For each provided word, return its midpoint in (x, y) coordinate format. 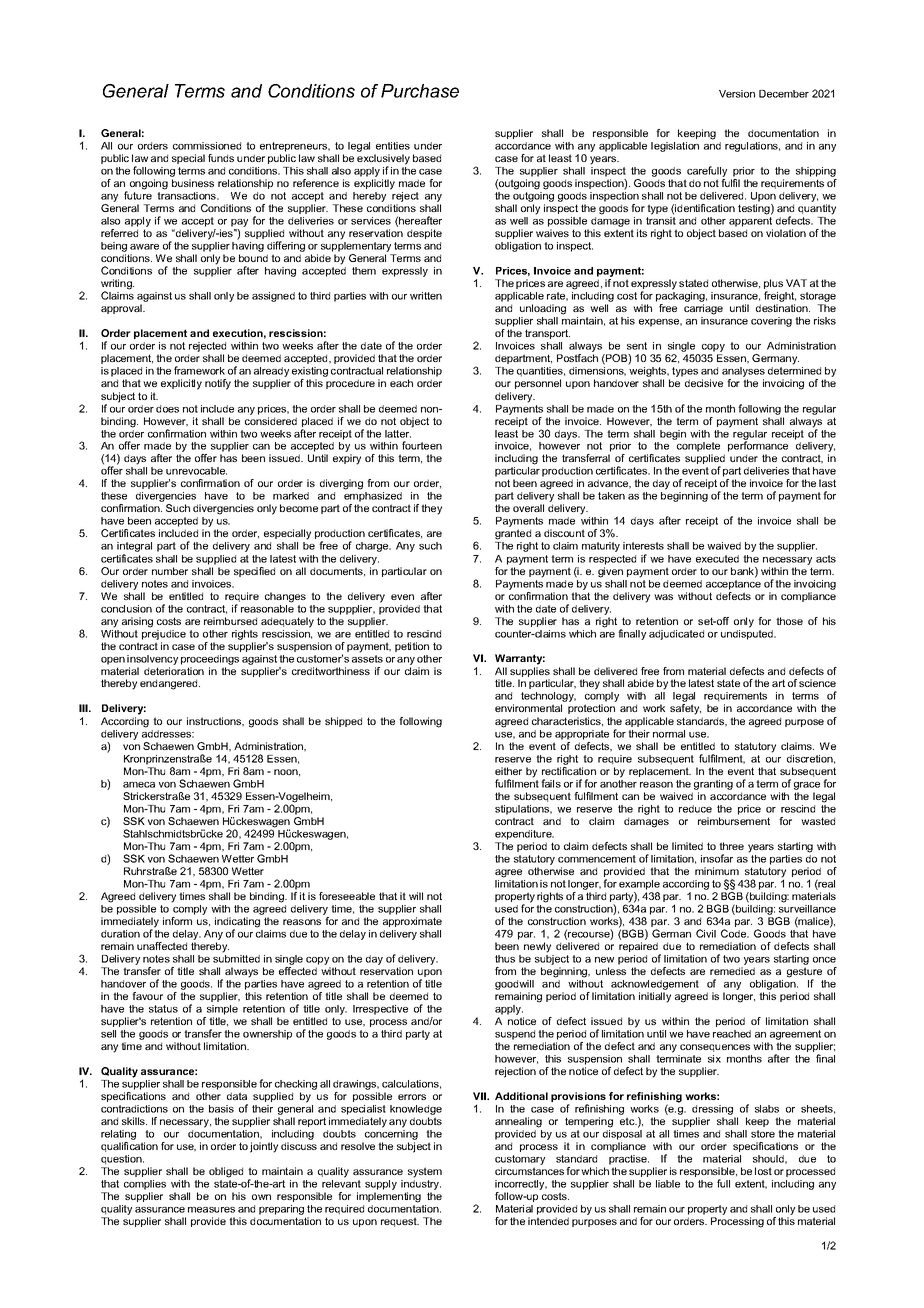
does (167, 409)
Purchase (420, 91)
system (425, 1172)
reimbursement (734, 821)
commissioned (207, 146)
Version (737, 94)
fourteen (422, 445)
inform (177, 921)
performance (758, 448)
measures (211, 1210)
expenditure (524, 835)
